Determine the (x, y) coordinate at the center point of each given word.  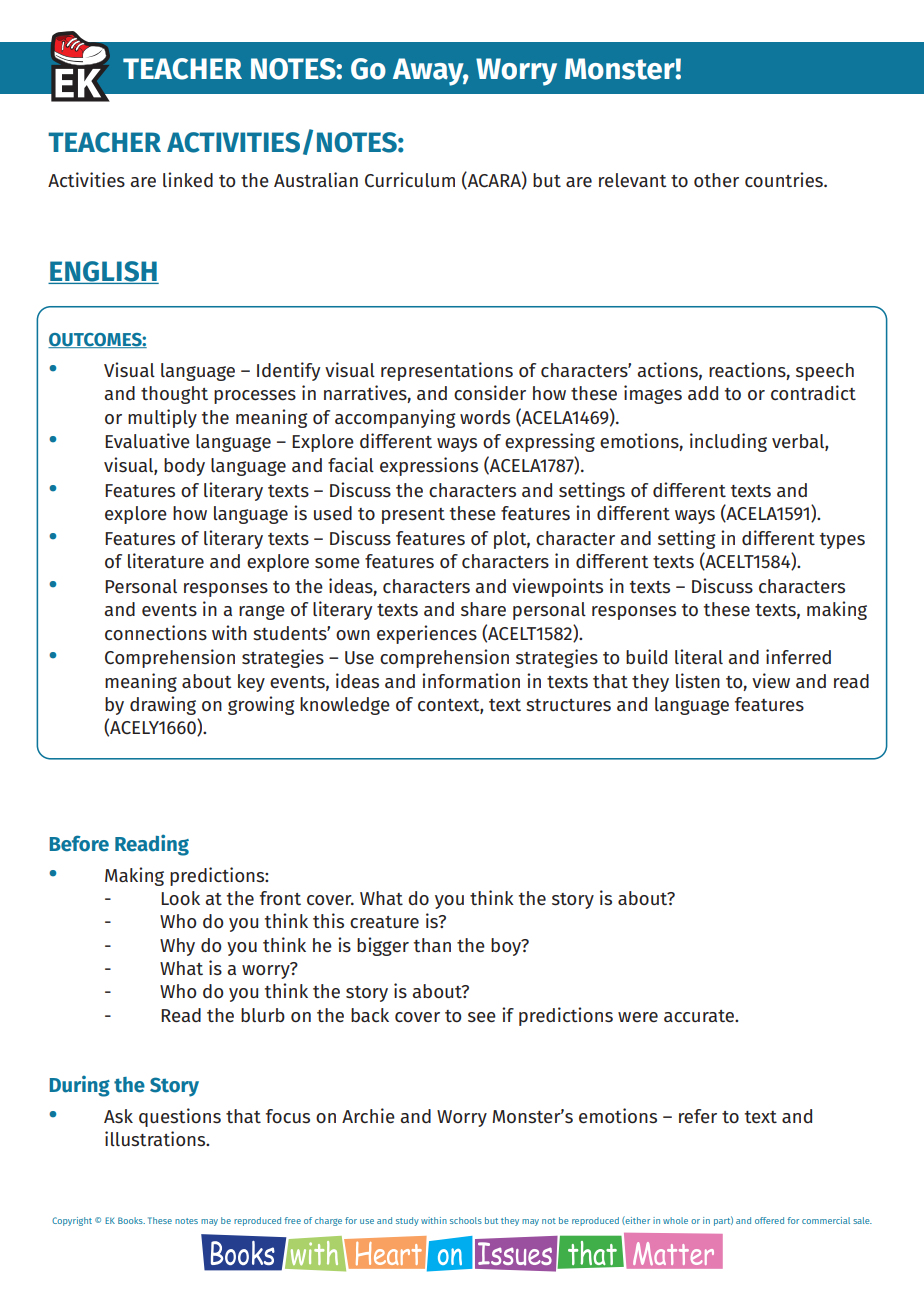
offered (769, 1220)
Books (131, 1220)
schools (466, 1220)
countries (785, 179)
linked (188, 179)
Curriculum (410, 179)
